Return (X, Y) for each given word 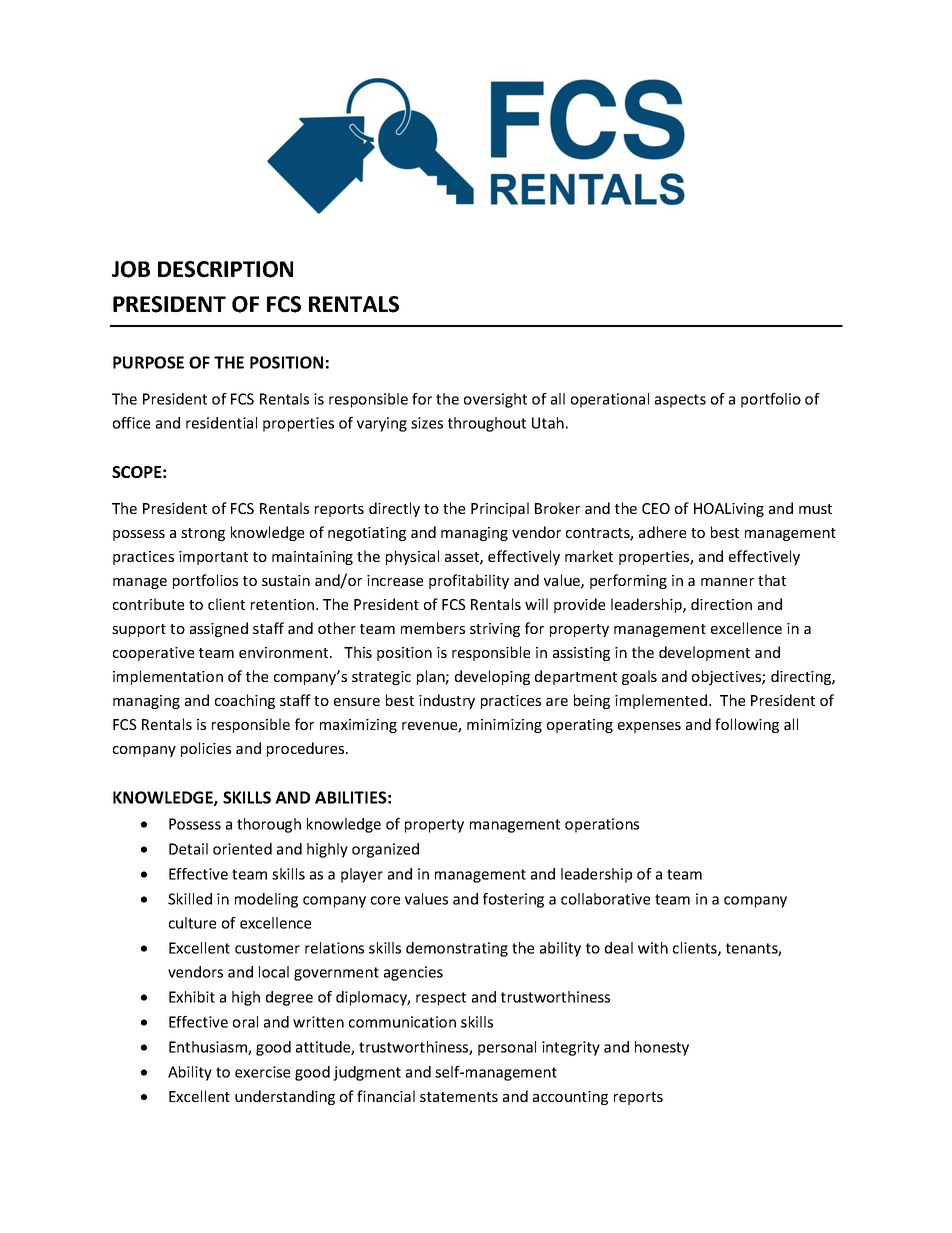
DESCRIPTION (225, 269)
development (704, 653)
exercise (262, 1072)
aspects (680, 401)
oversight (495, 400)
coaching (245, 701)
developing (492, 677)
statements (459, 1097)
